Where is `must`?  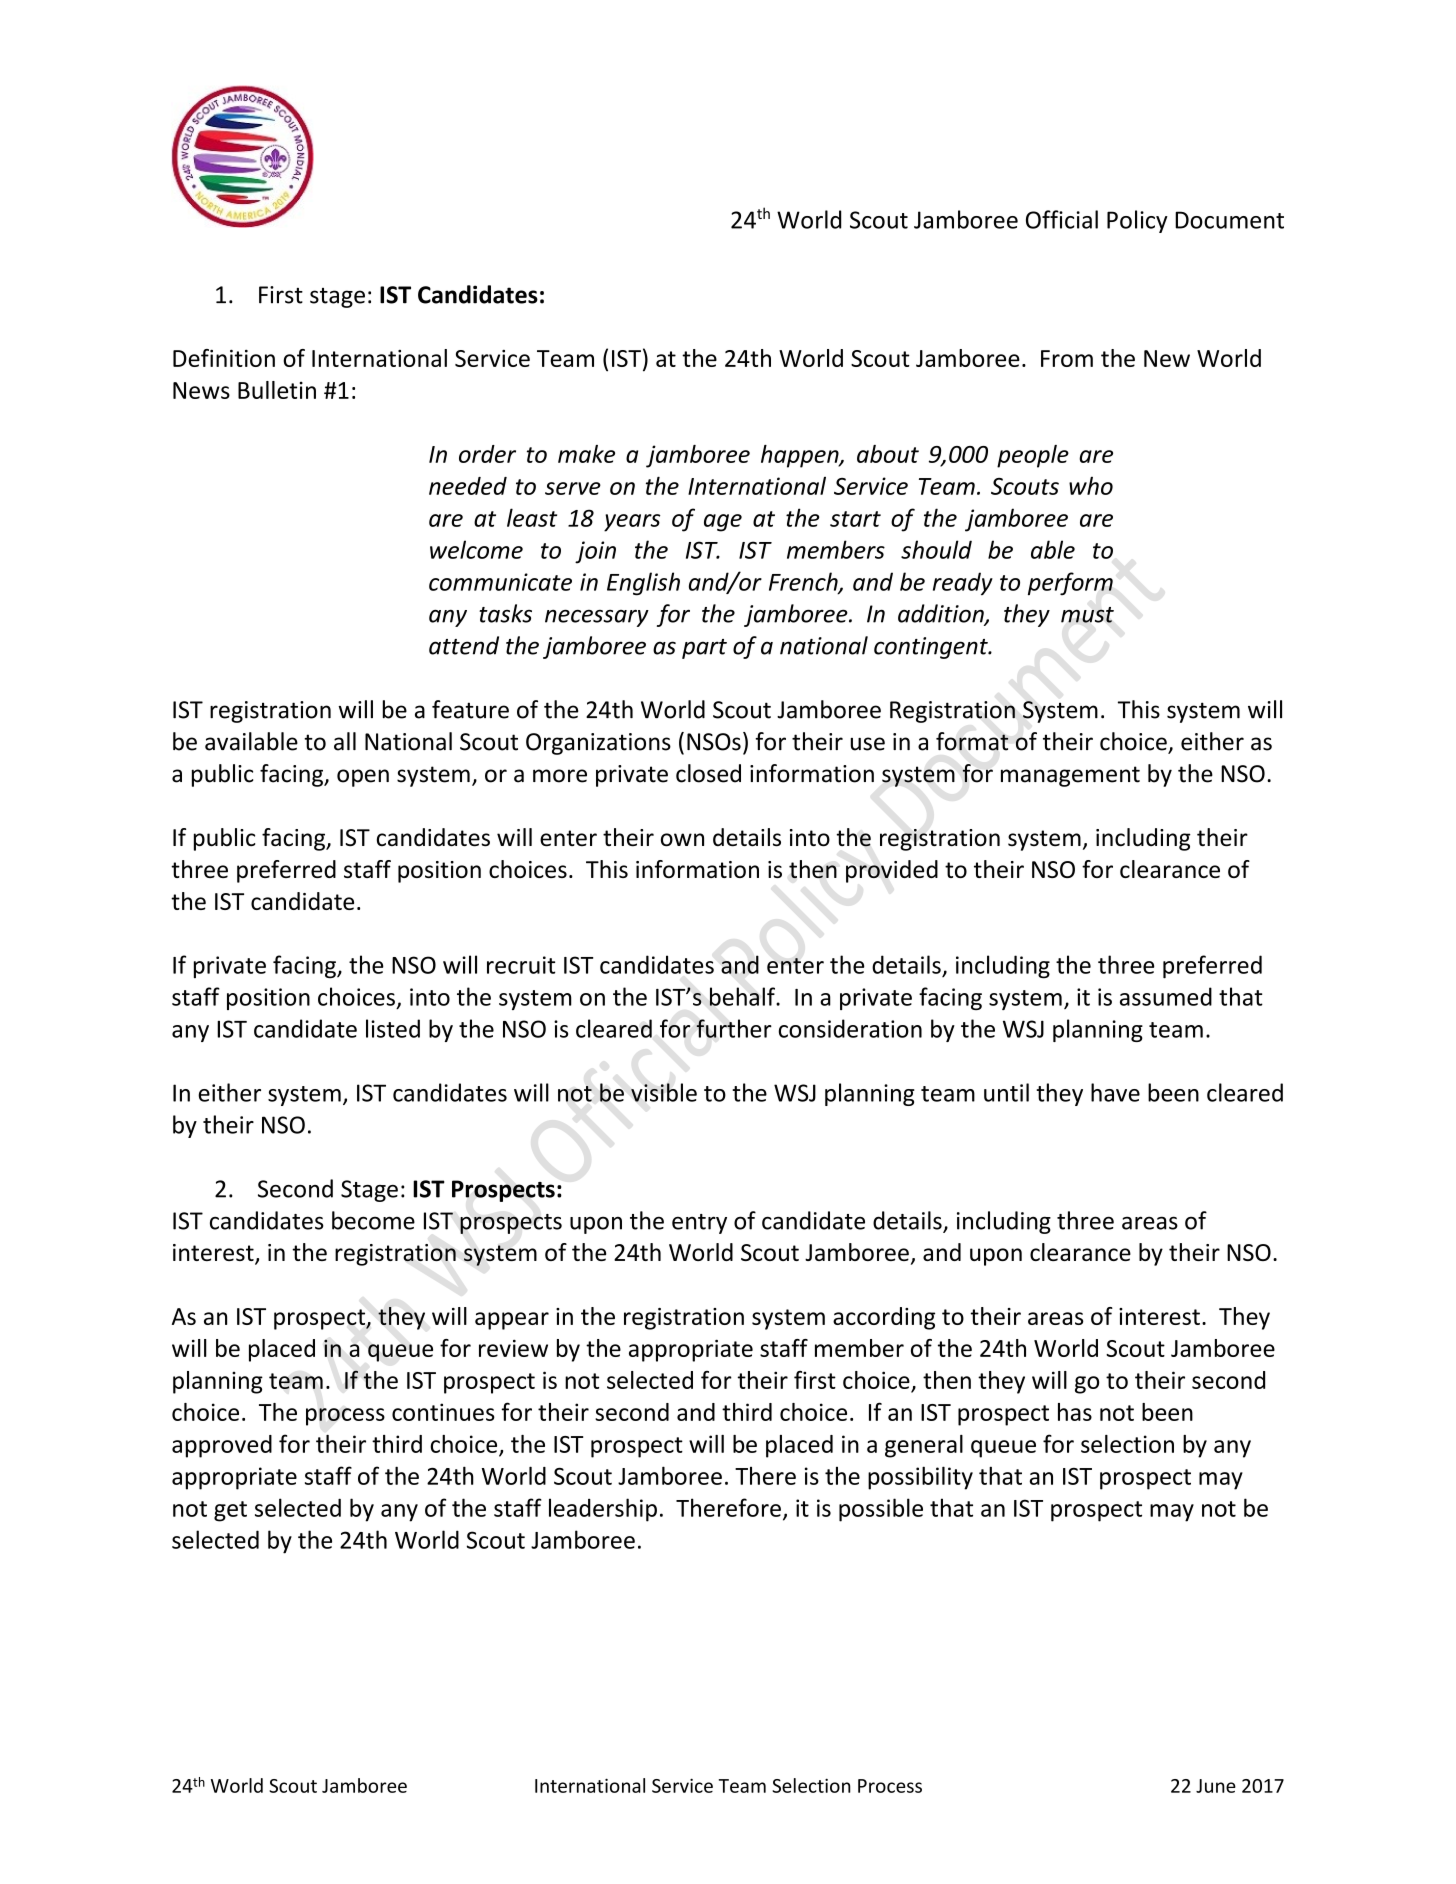 must is located at coordinates (1087, 615).
